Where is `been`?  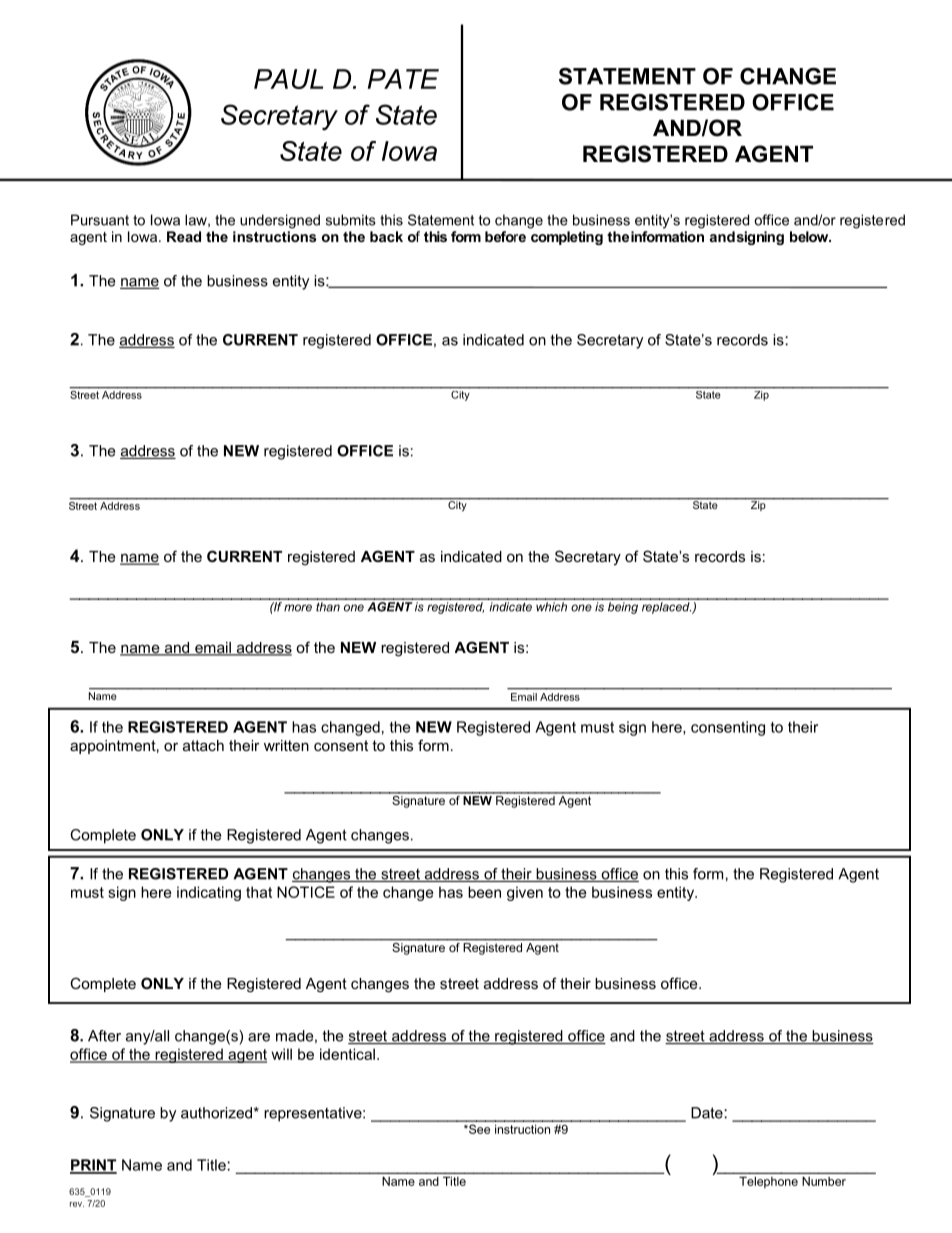
been is located at coordinates (484, 892).
